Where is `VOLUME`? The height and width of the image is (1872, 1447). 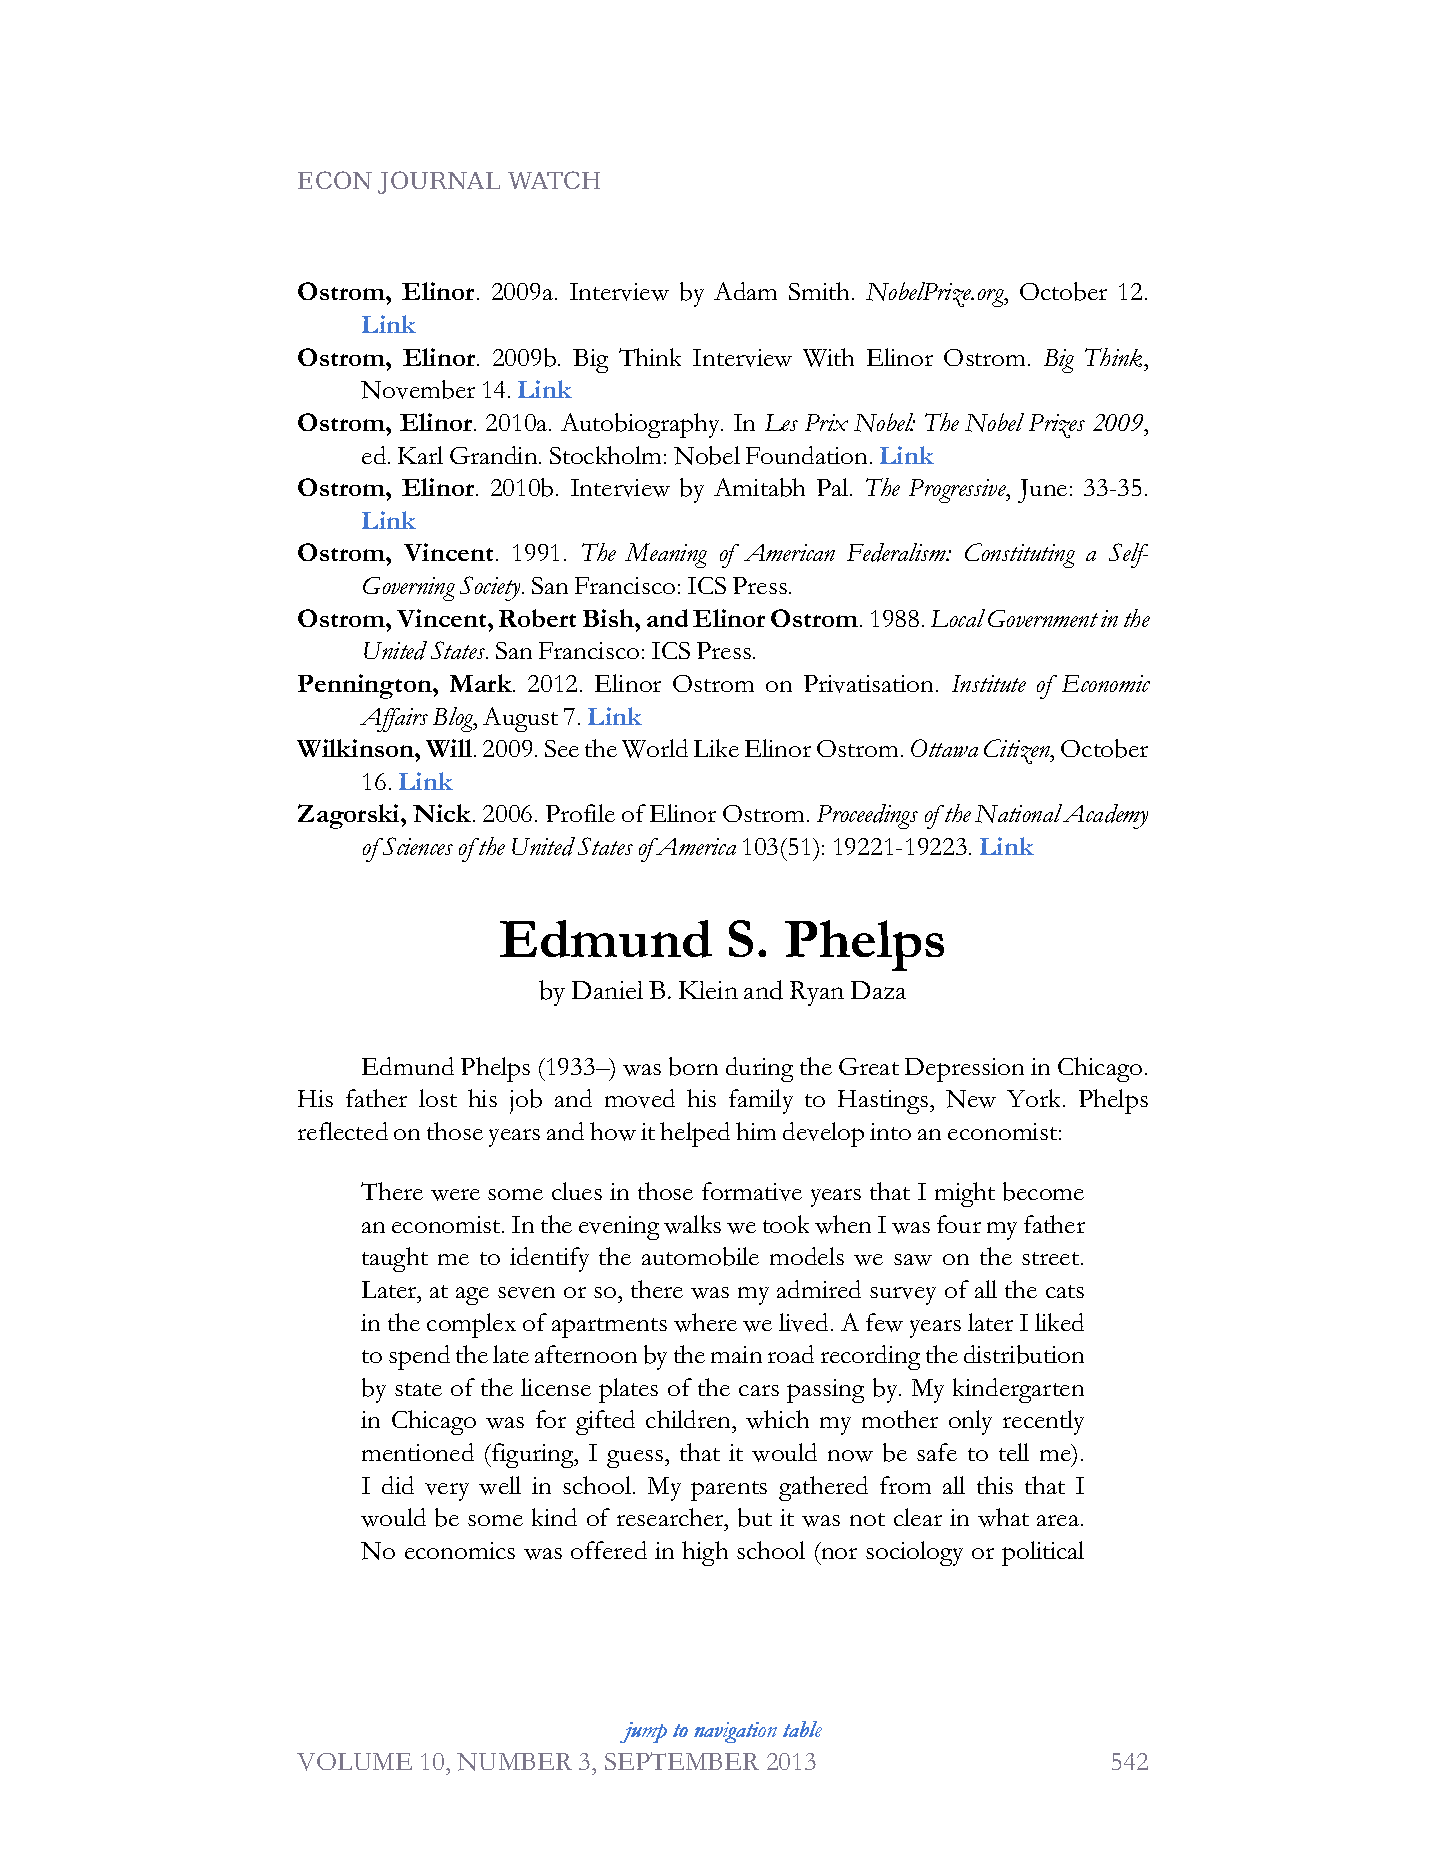
VOLUME is located at coordinates (354, 1762).
